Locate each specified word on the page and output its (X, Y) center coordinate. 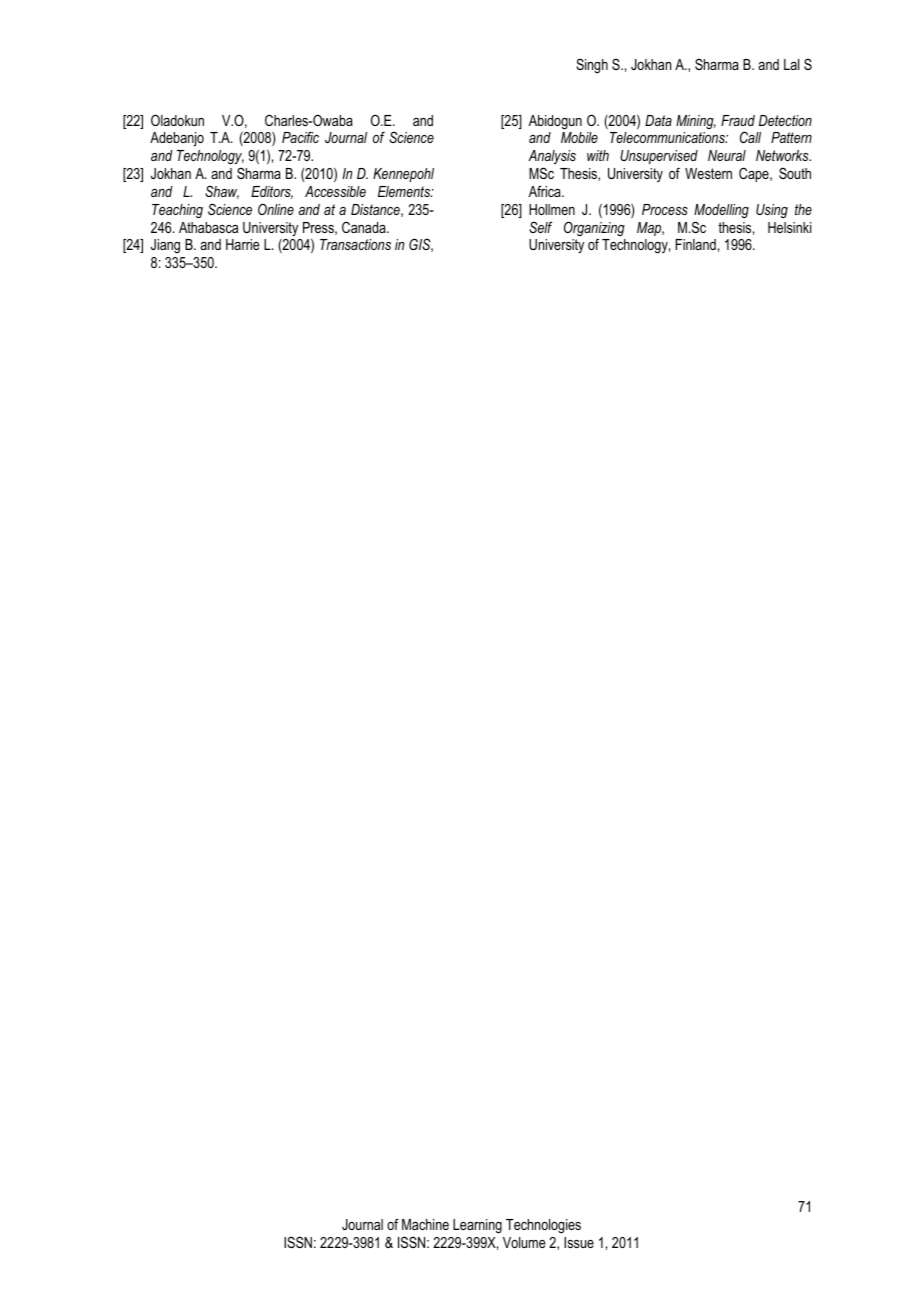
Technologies (543, 1226)
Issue (579, 1242)
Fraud (738, 120)
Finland (696, 244)
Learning (477, 1226)
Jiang (165, 246)
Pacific (300, 137)
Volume (524, 1242)
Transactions (355, 244)
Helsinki (789, 227)
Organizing (594, 228)
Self (540, 227)
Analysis (552, 157)
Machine (425, 1224)
